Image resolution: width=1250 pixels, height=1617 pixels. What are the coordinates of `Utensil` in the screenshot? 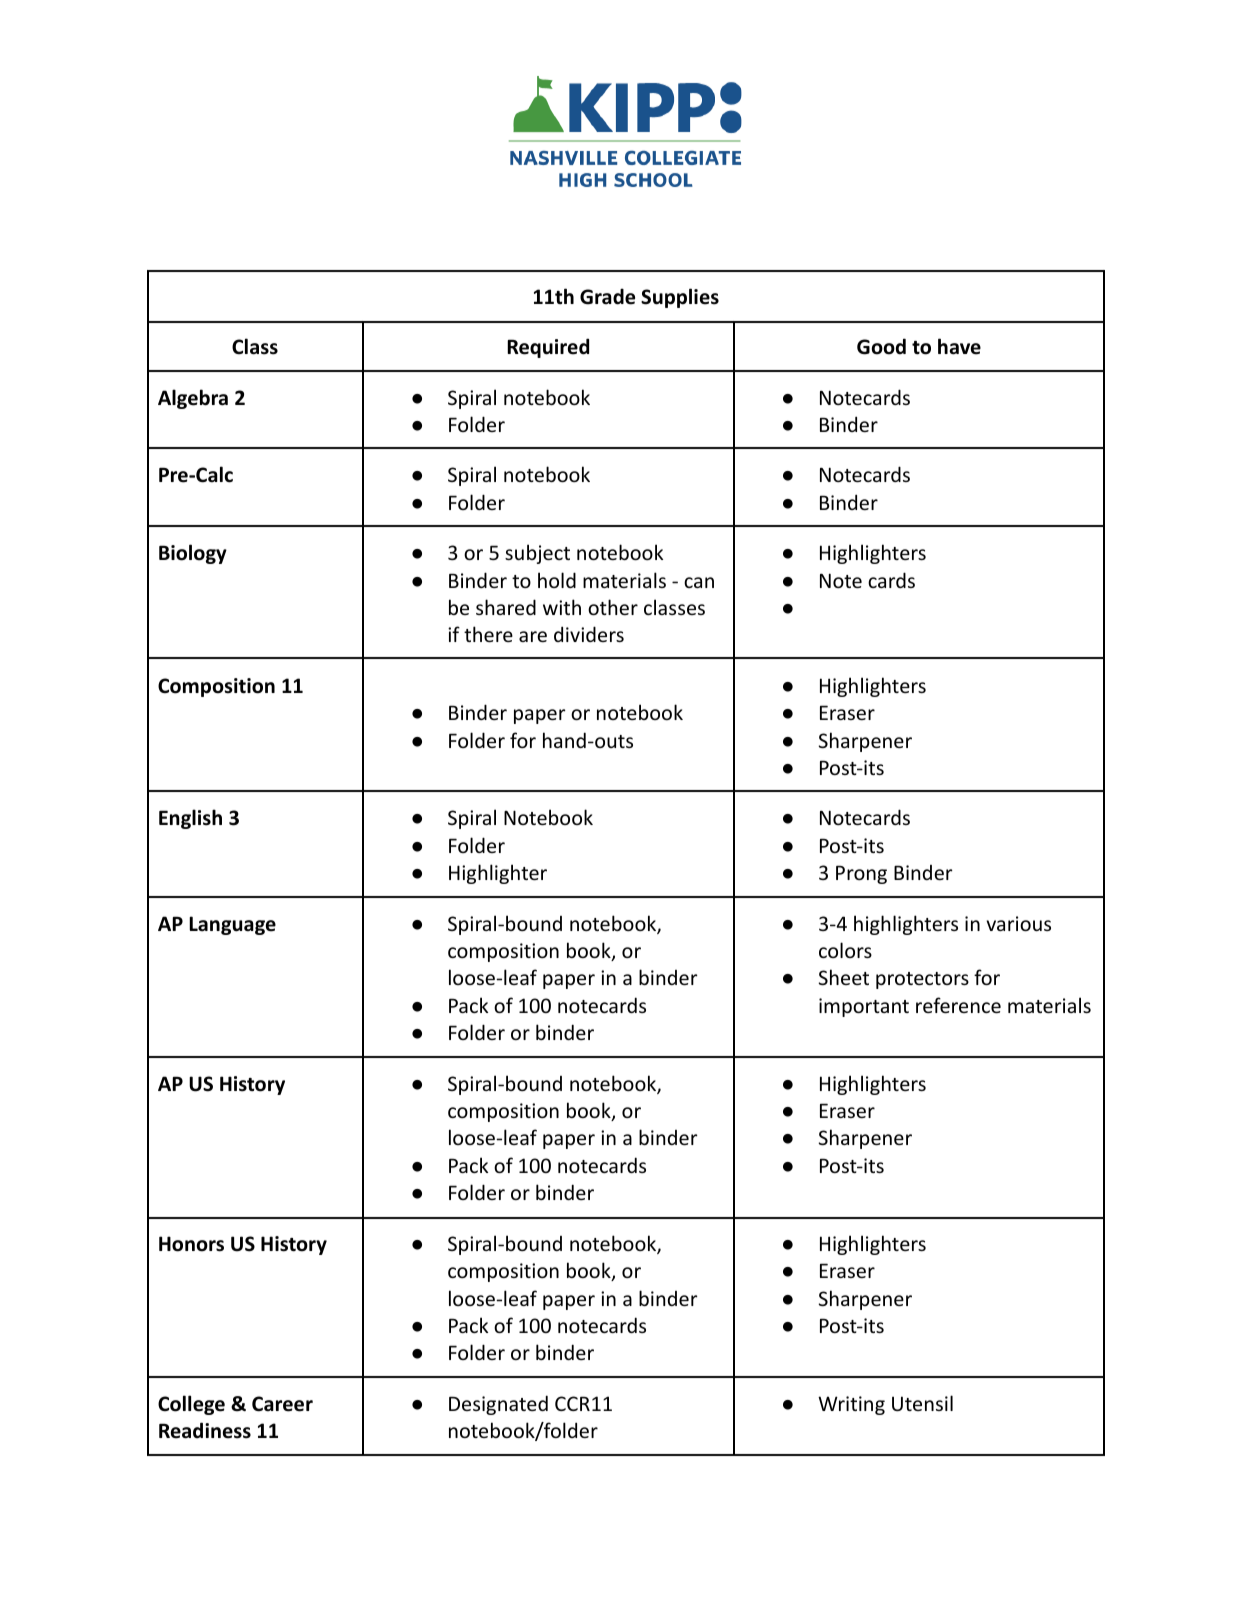 It's located at (922, 1403).
